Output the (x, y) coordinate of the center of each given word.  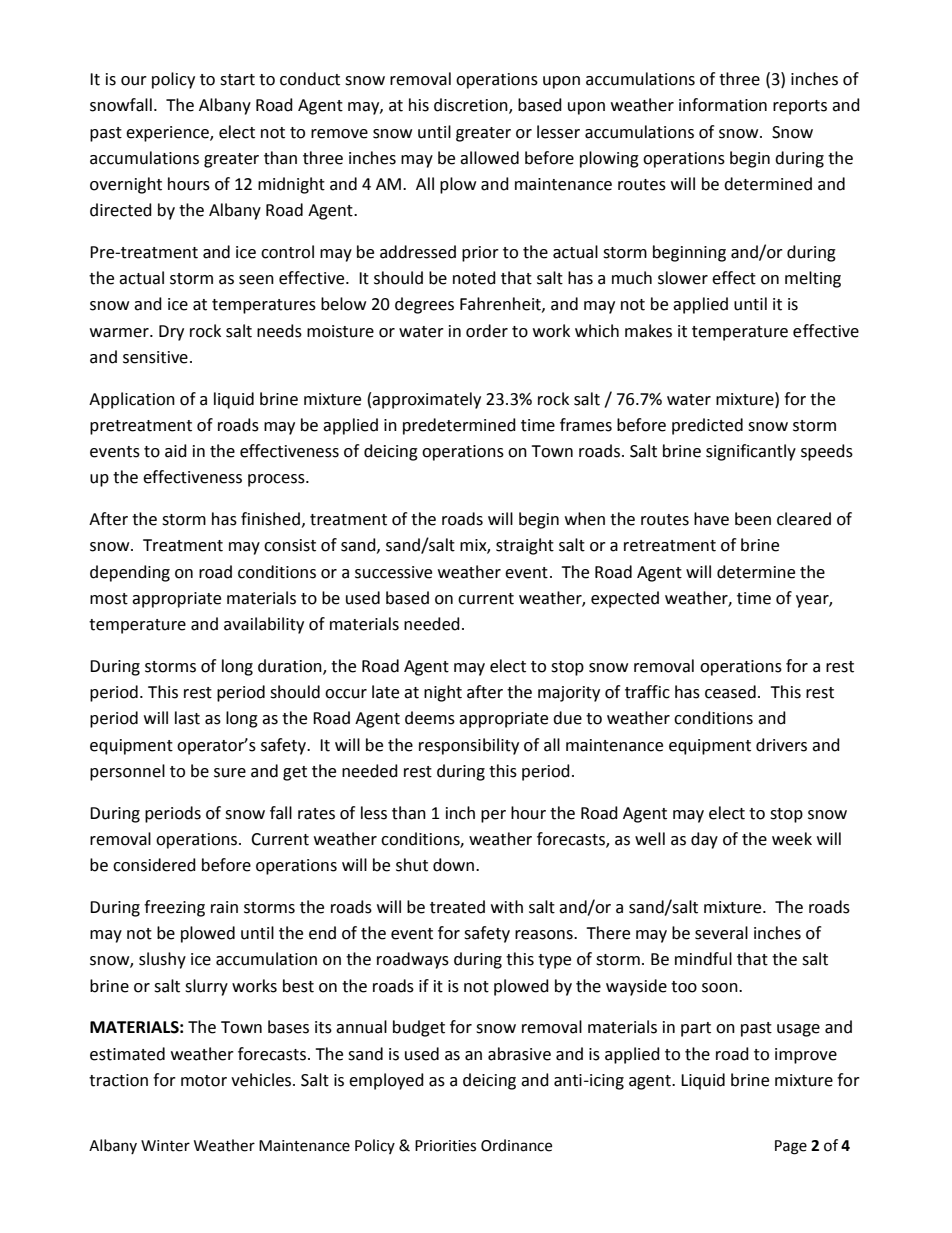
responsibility (469, 746)
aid (176, 451)
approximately (426, 400)
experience (168, 134)
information (723, 105)
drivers (781, 745)
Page (791, 1147)
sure (230, 773)
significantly (751, 452)
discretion (472, 106)
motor (204, 1081)
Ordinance (516, 1145)
